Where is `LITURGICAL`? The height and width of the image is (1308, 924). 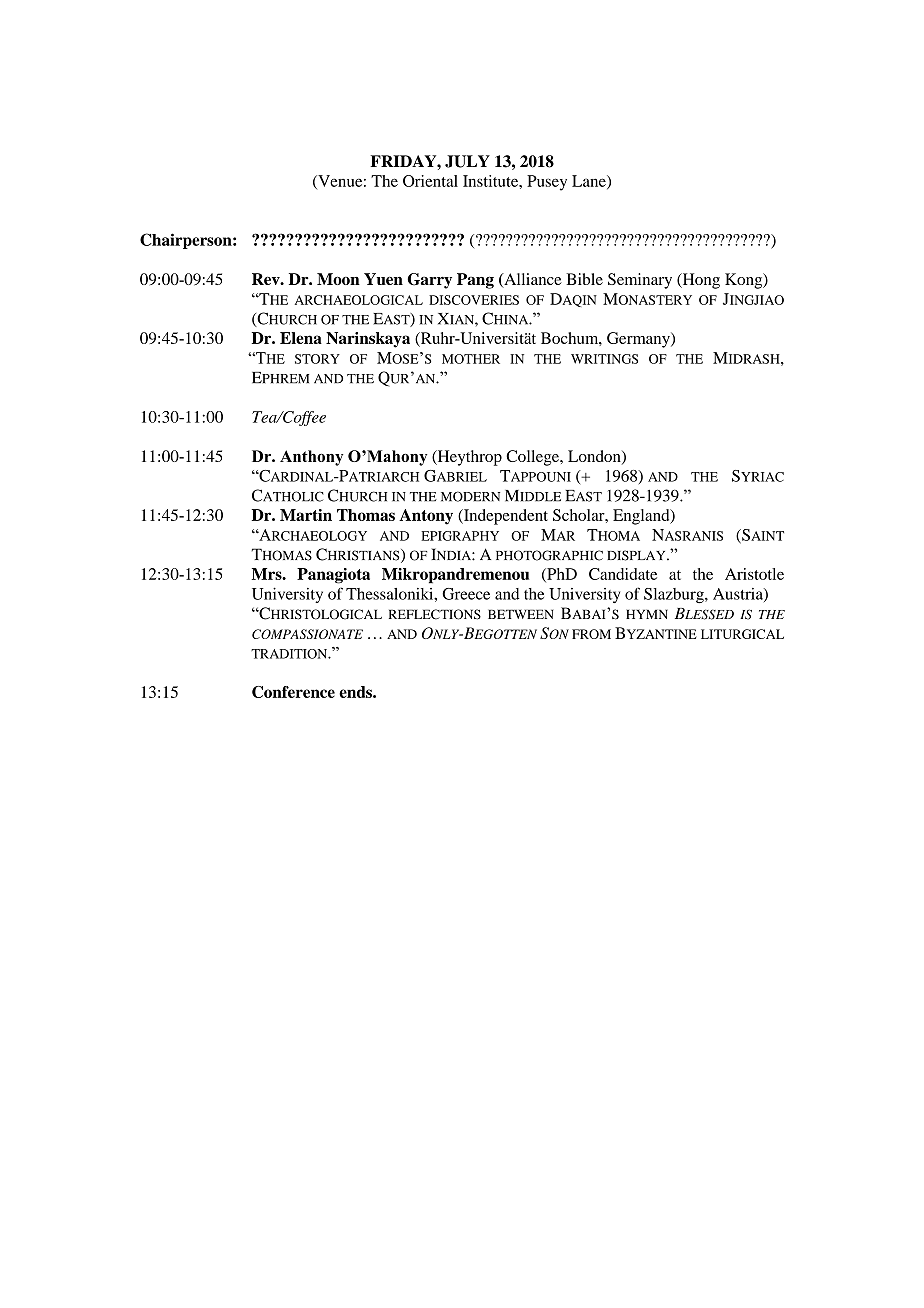
LITURGICAL is located at coordinates (742, 634).
